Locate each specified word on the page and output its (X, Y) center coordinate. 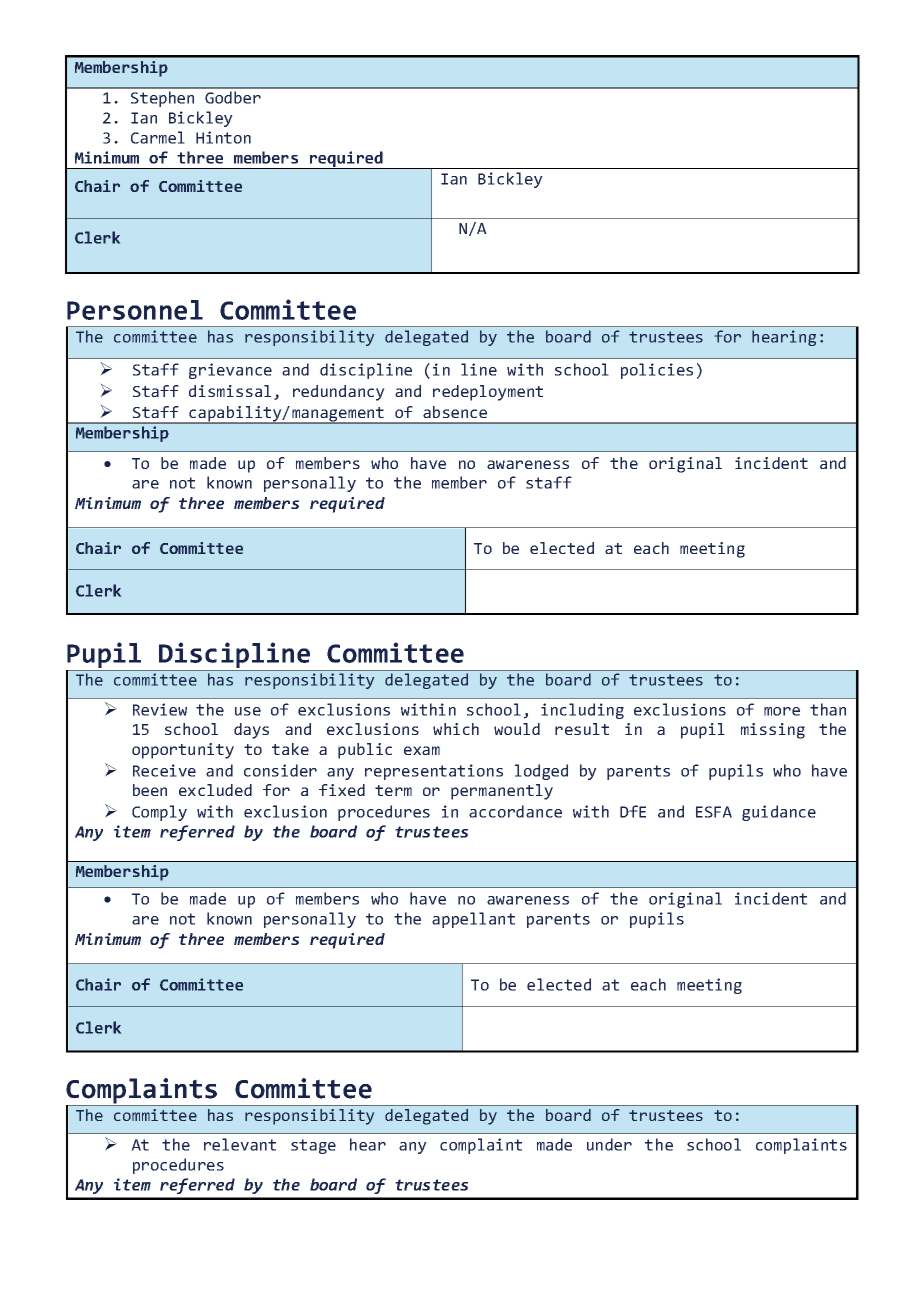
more (782, 711)
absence (455, 412)
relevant (240, 1144)
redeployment (488, 393)
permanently (502, 792)
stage (313, 1146)
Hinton (223, 137)
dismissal (230, 391)
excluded (215, 790)
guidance (779, 813)
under (609, 1144)
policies (657, 371)
